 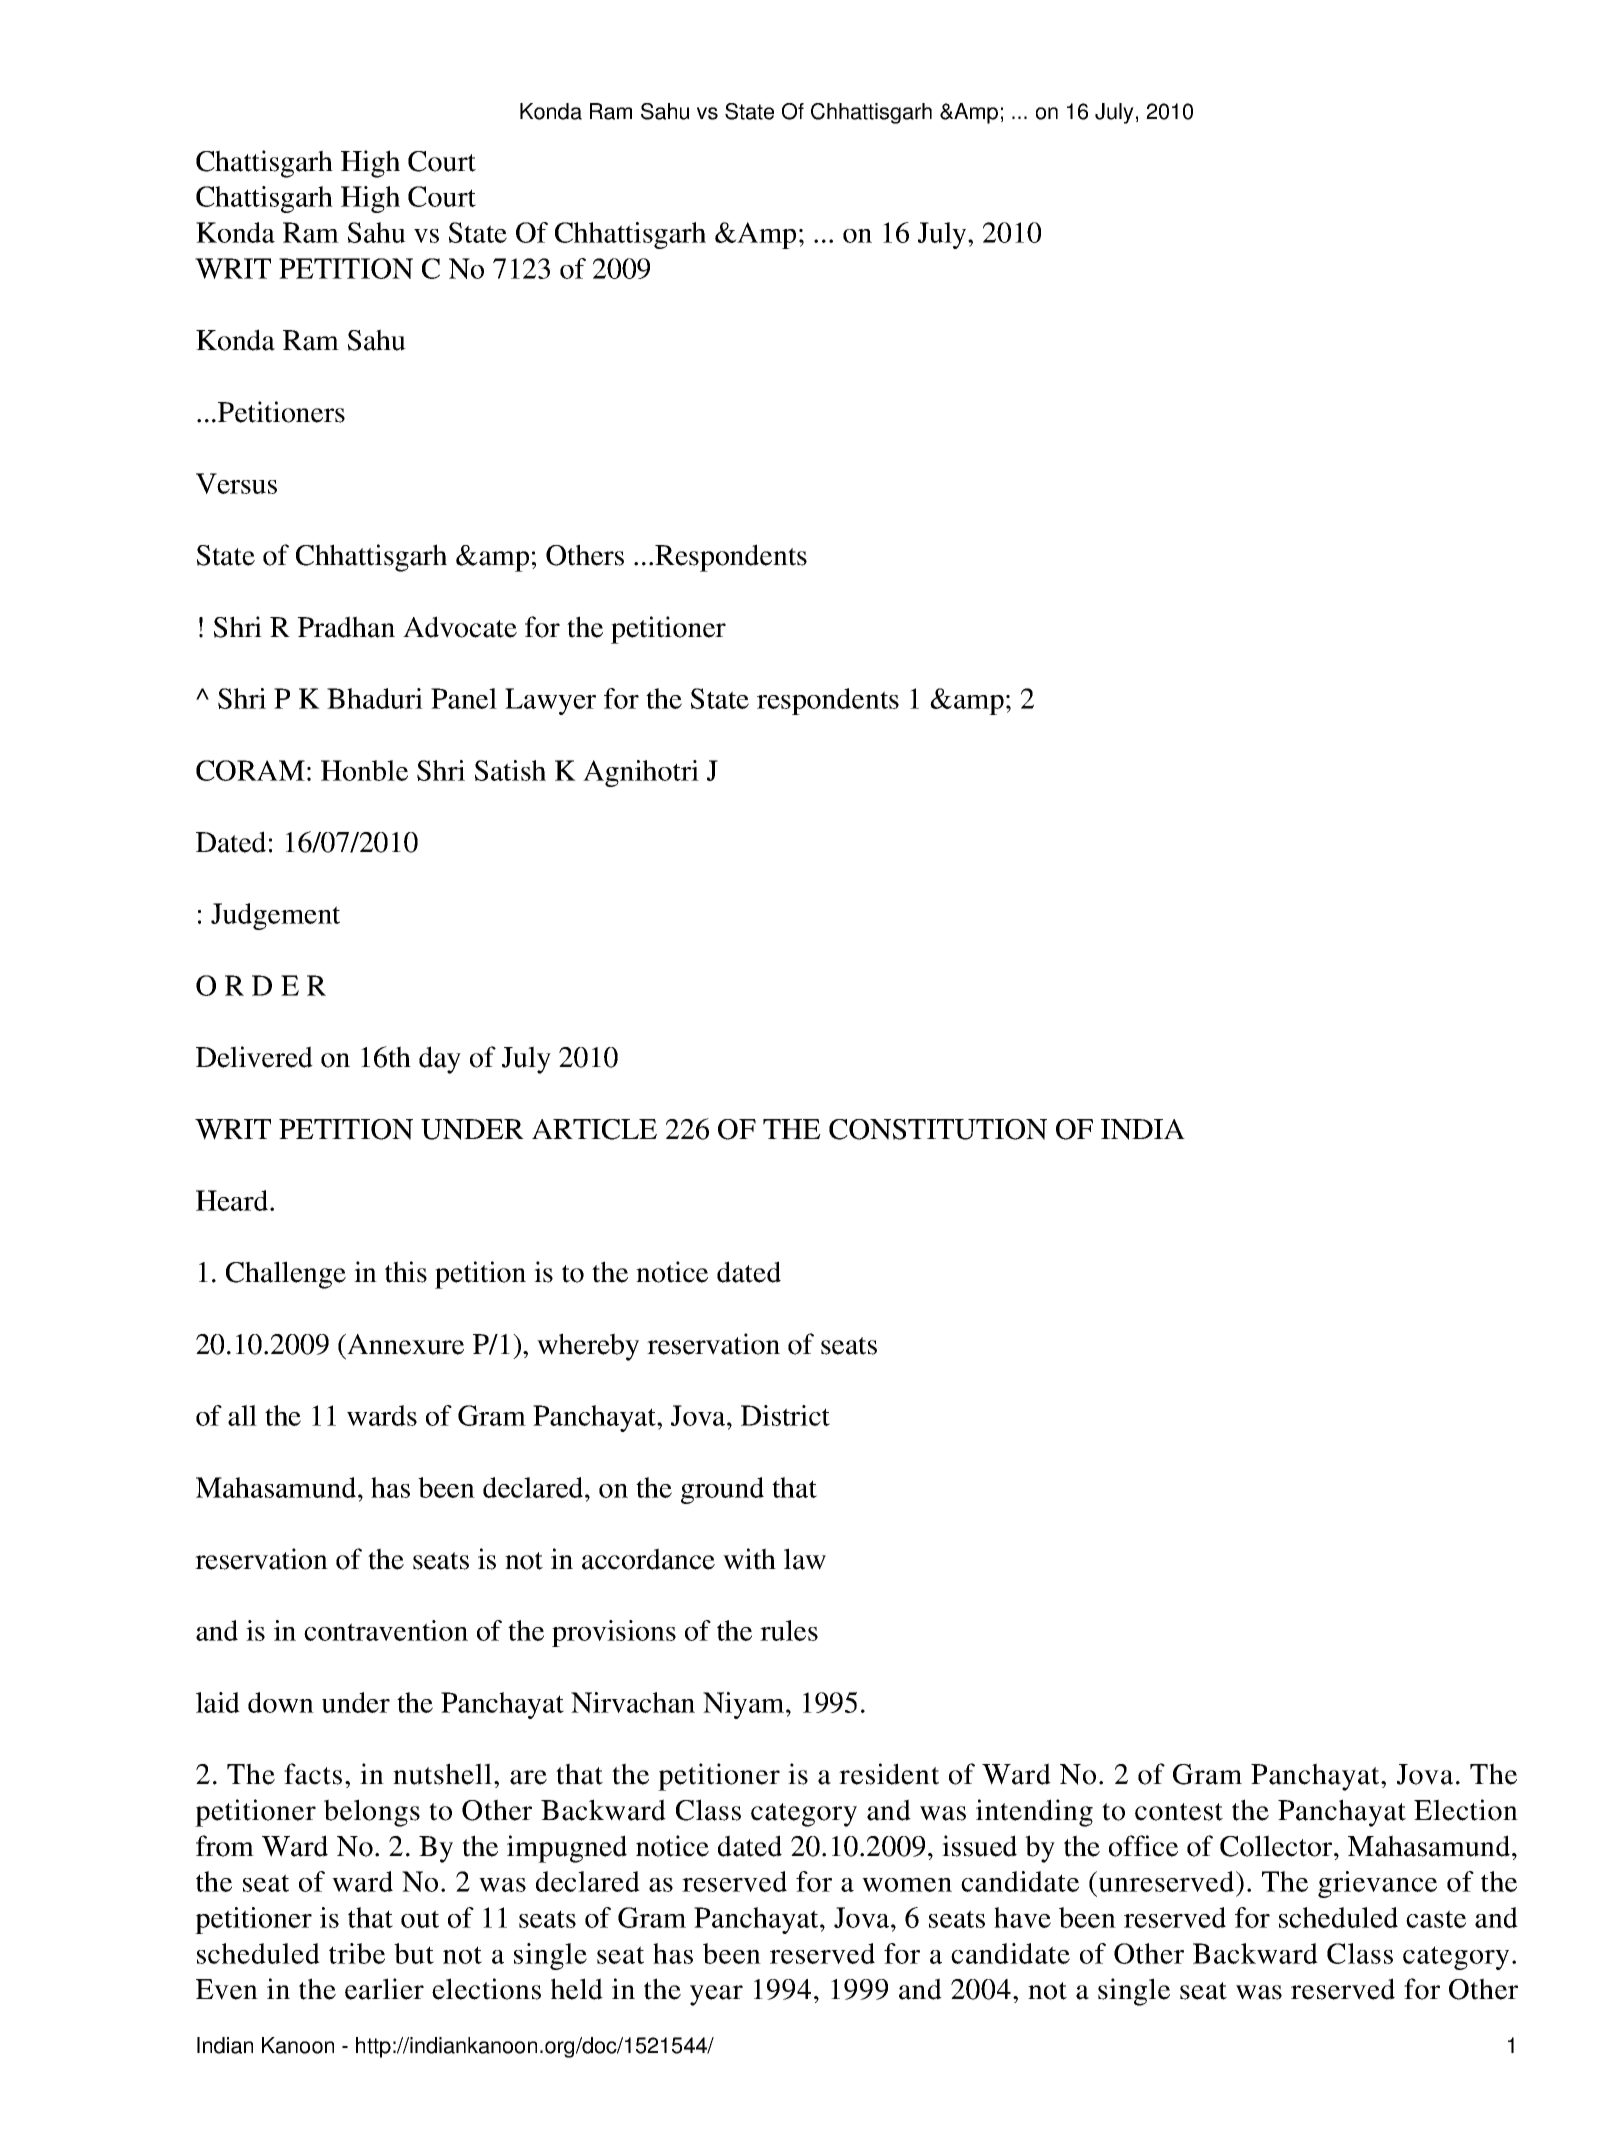 What do you see at coordinates (1179, 1812) in the screenshot?
I see `contest` at bounding box center [1179, 1812].
